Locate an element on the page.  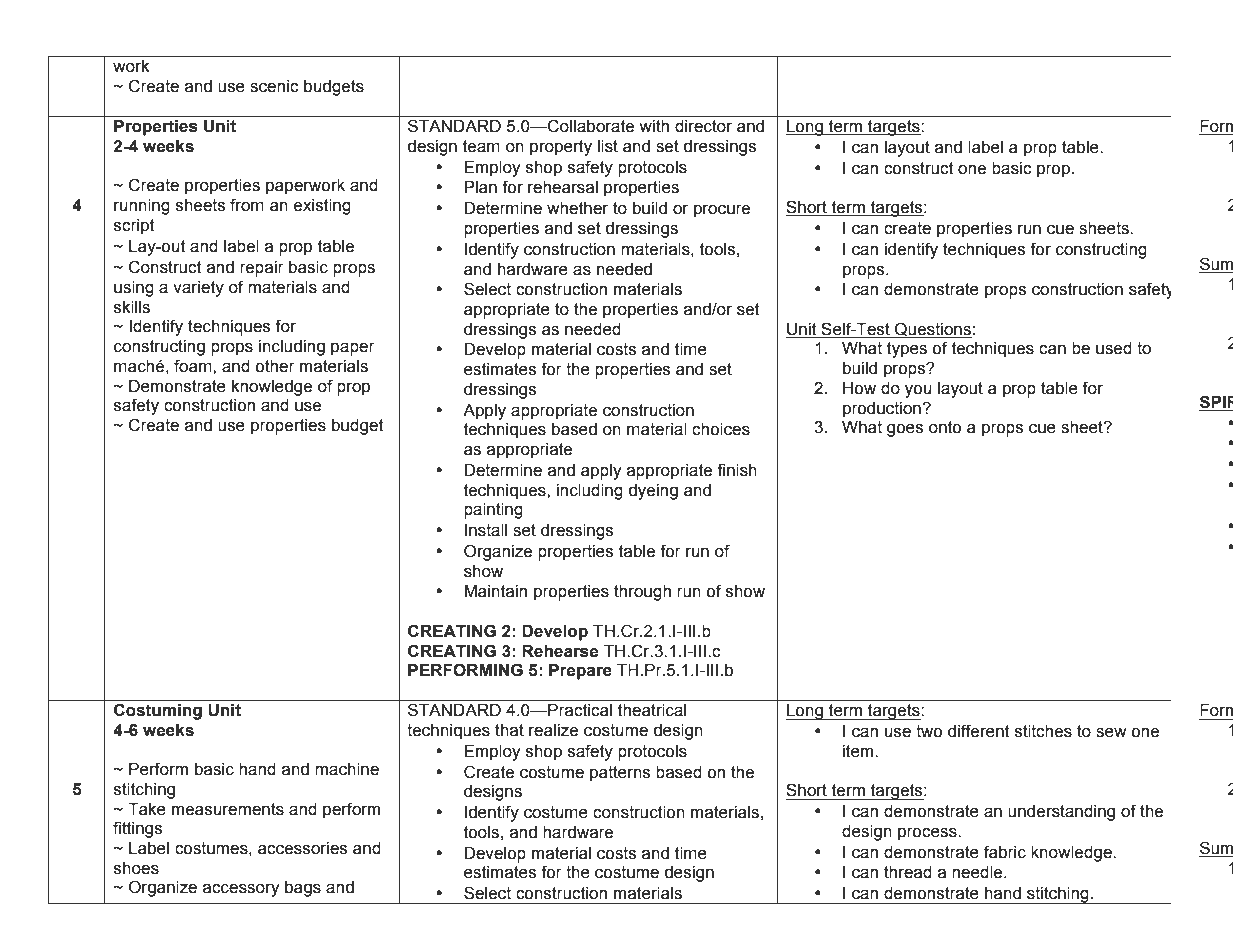
scenic is located at coordinates (274, 86).
